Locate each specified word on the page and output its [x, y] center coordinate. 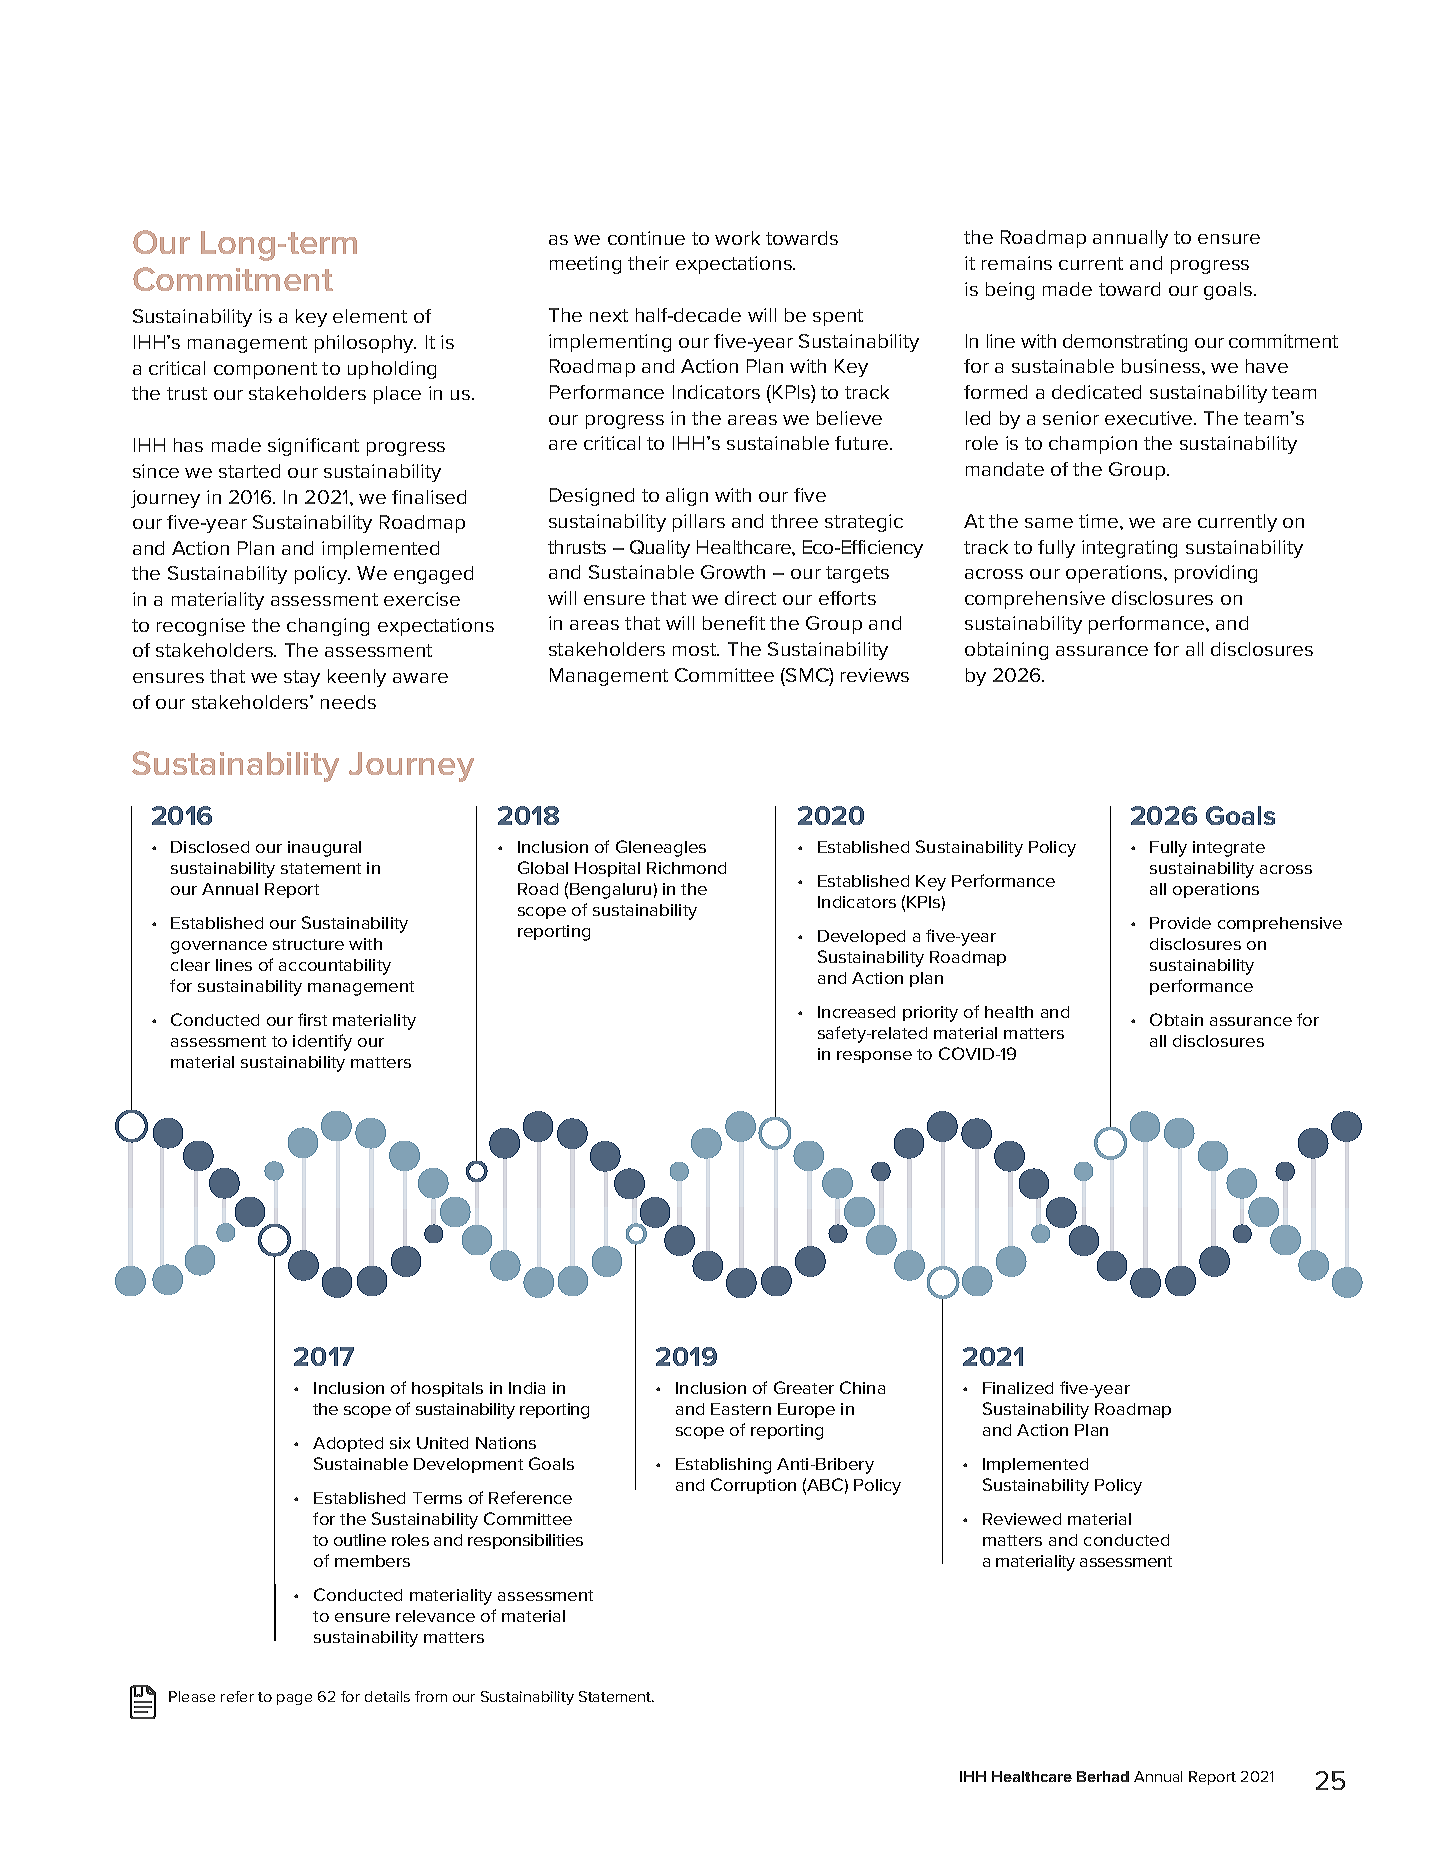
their [648, 263]
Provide [1180, 923]
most [696, 649]
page [294, 1699]
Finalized [1018, 1388]
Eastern [741, 1409]
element [370, 316]
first [312, 1019]
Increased [856, 1012]
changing [328, 627]
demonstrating [1125, 343]
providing [1216, 574]
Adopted [348, 1444]
